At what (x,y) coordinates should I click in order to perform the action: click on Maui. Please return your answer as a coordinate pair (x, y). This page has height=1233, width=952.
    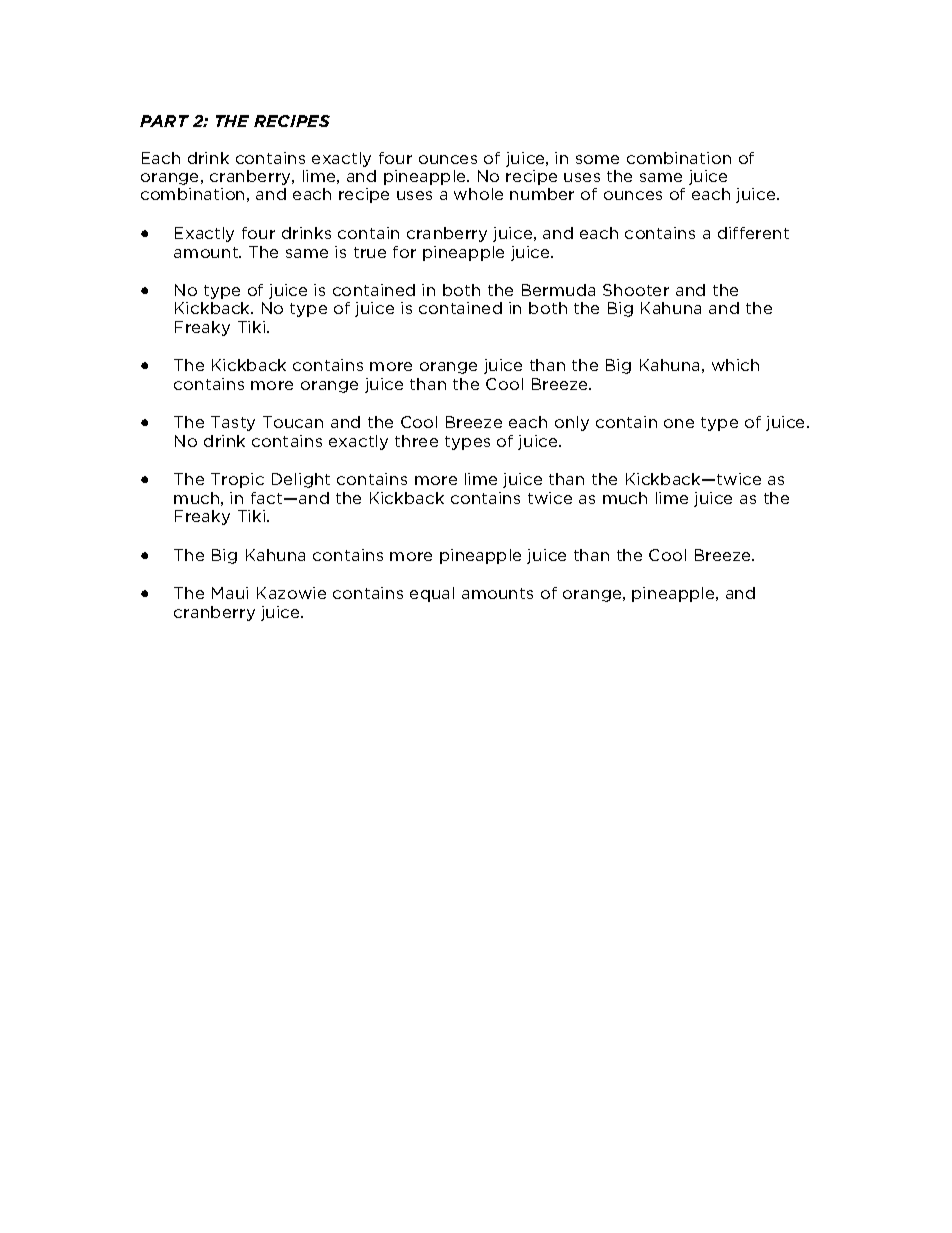
    Looking at the image, I should click on (230, 593).
